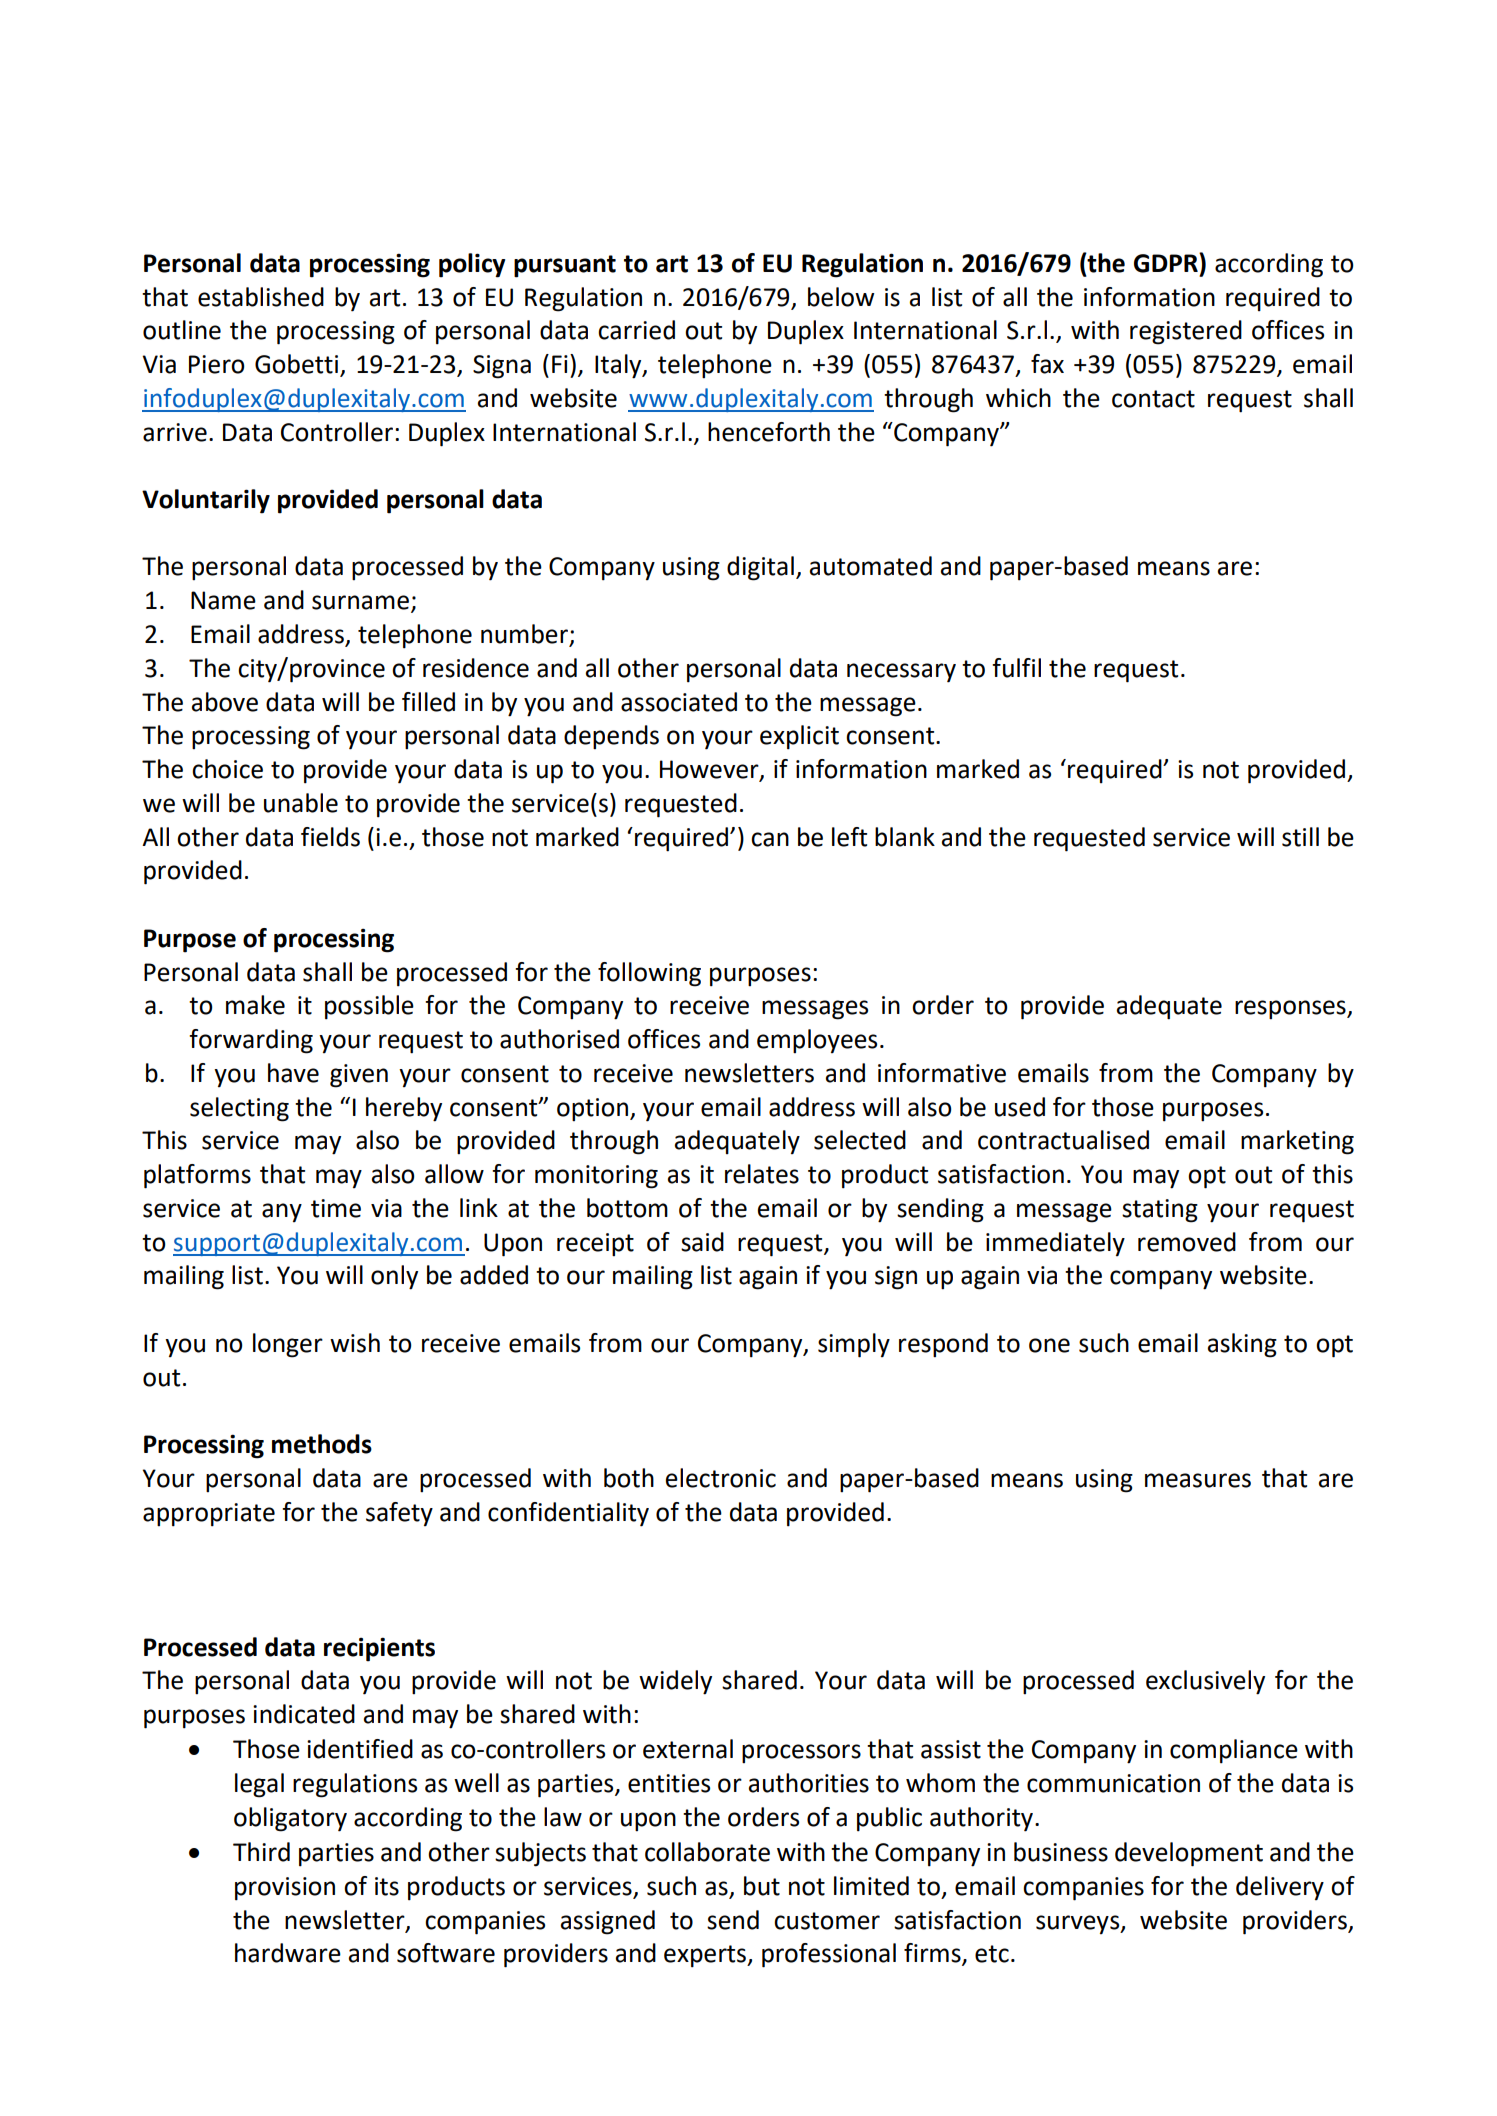 This document has height=2116, width=1497. Describe the element at coordinates (1186, 332) in the document. I see `registered` at that location.
